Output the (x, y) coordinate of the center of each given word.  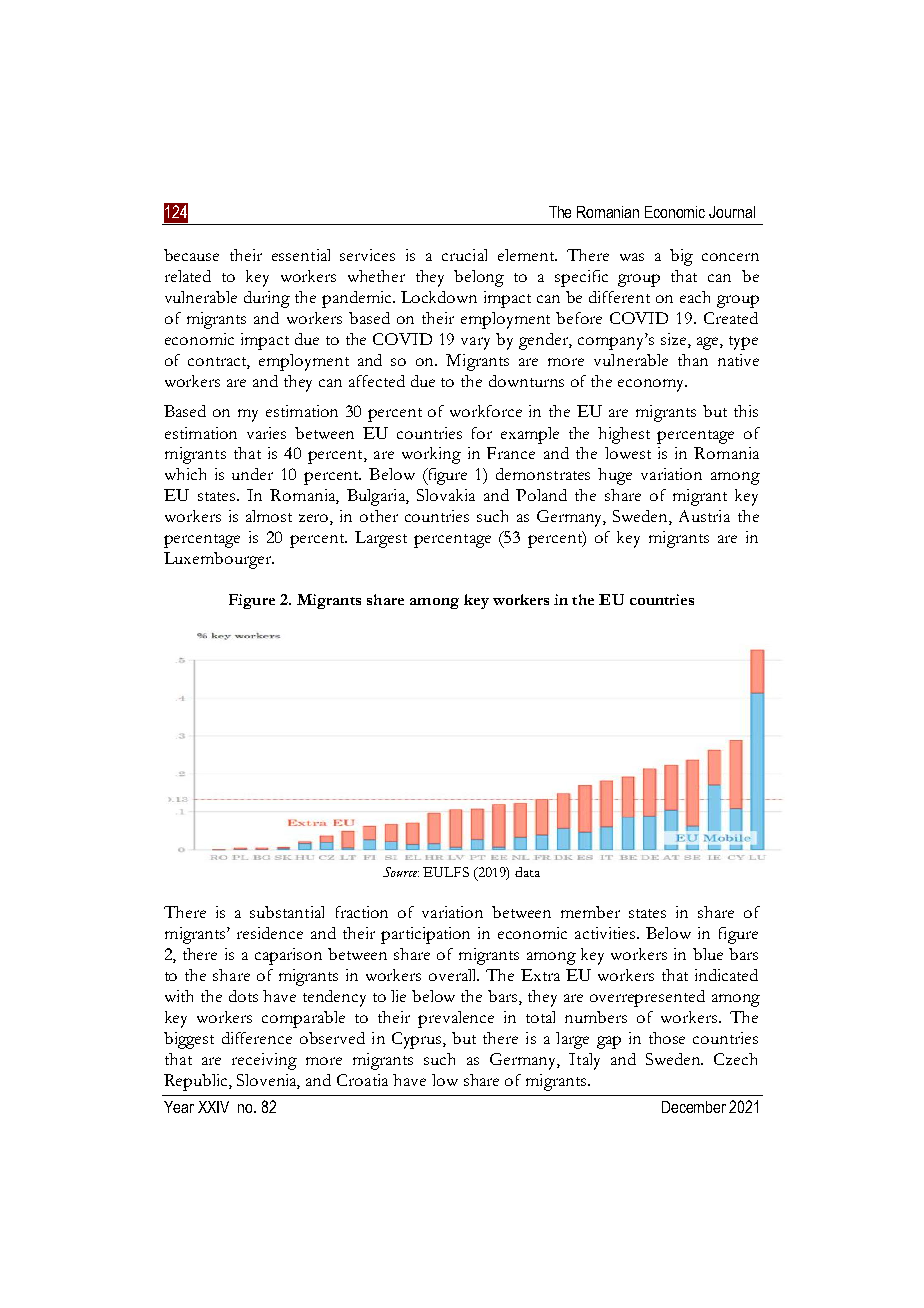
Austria (704, 516)
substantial (287, 912)
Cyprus (418, 1040)
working (431, 455)
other (379, 516)
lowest (628, 453)
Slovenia (268, 1081)
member (590, 912)
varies (266, 433)
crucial (464, 255)
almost (269, 516)
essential (301, 255)
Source (401, 872)
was (632, 257)
